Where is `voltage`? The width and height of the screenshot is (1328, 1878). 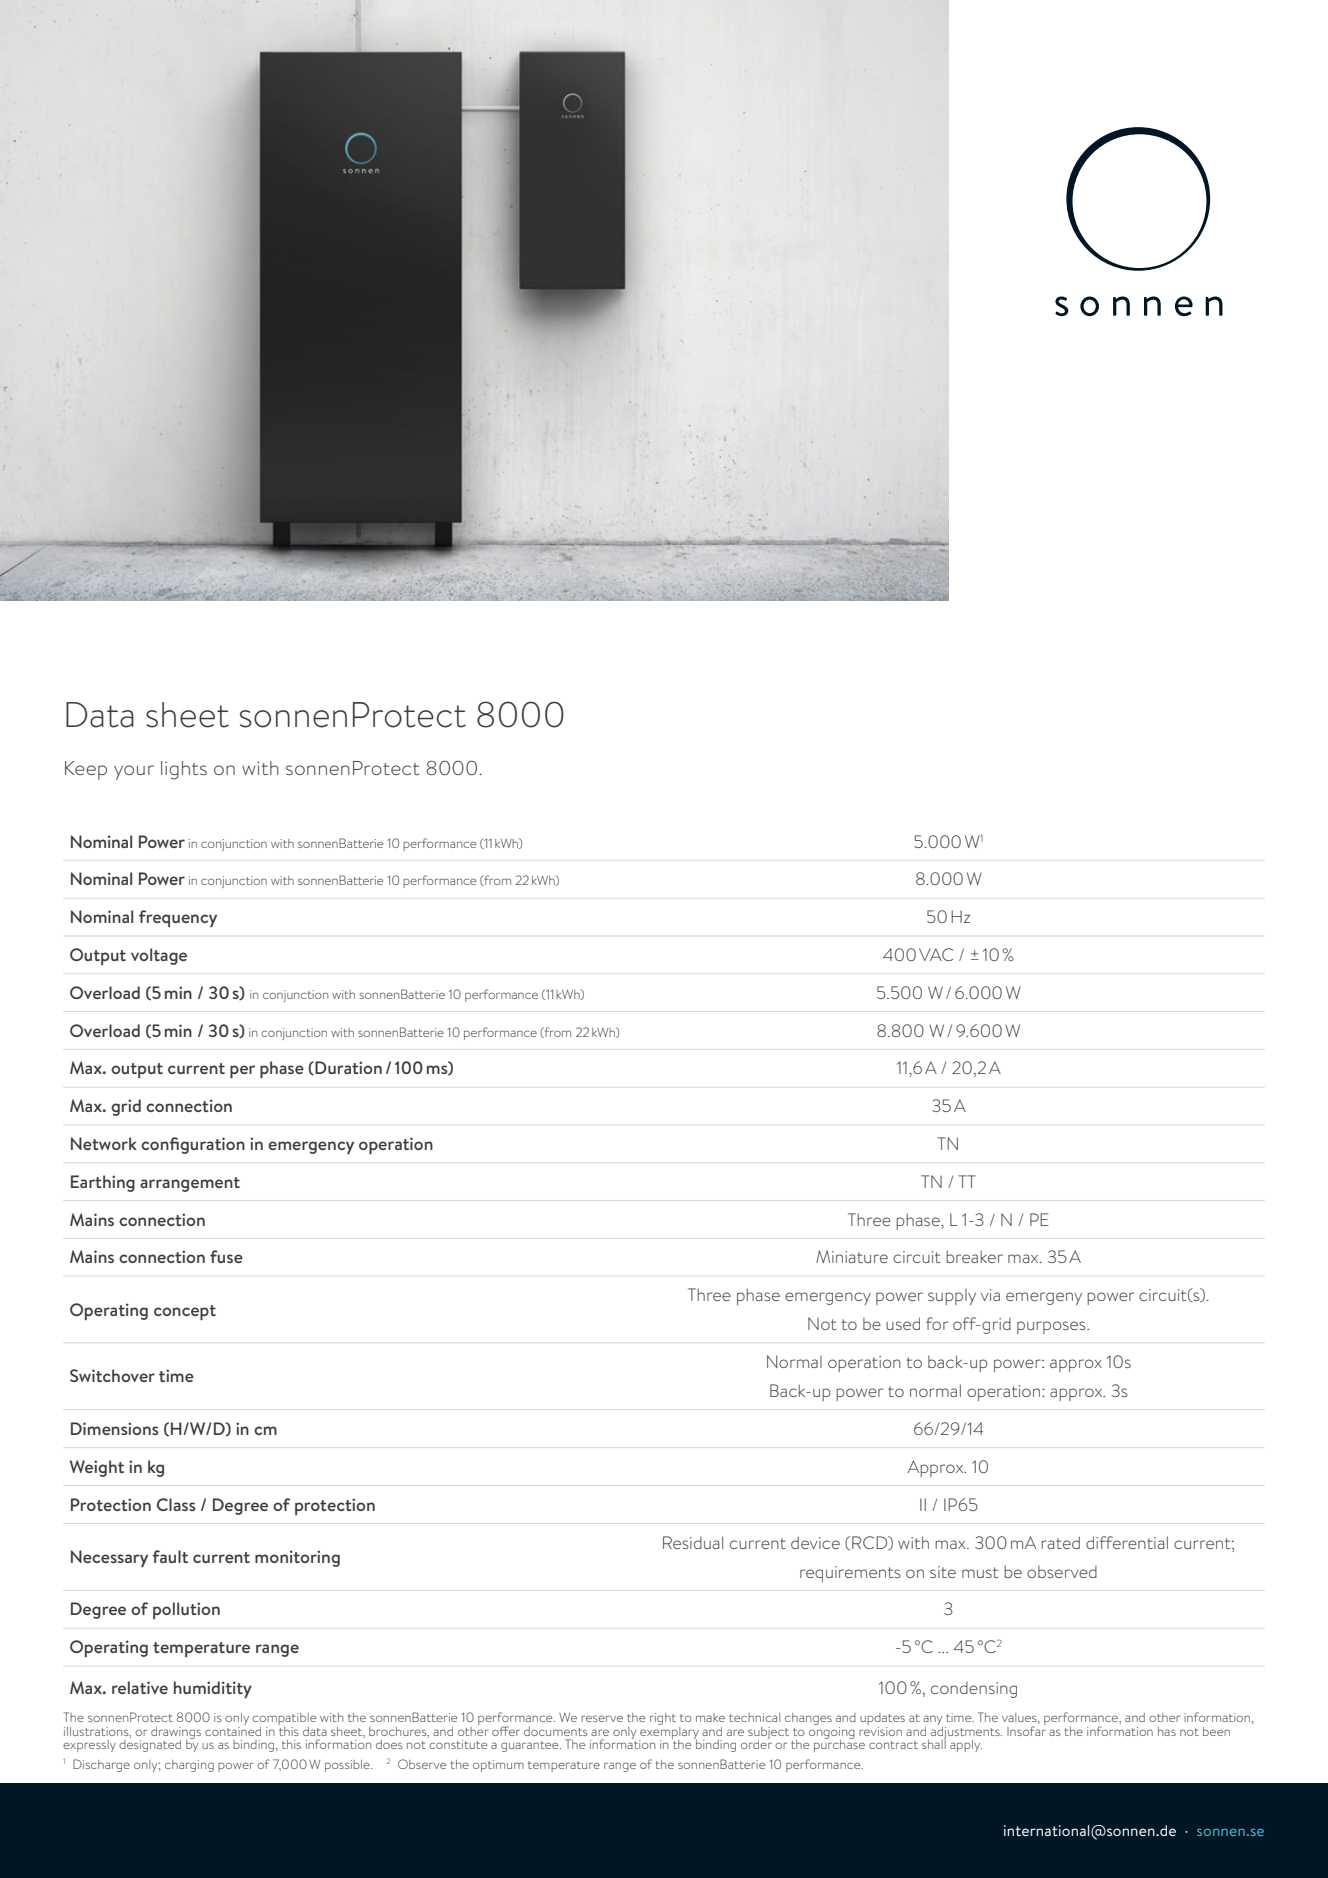
voltage is located at coordinates (159, 956).
